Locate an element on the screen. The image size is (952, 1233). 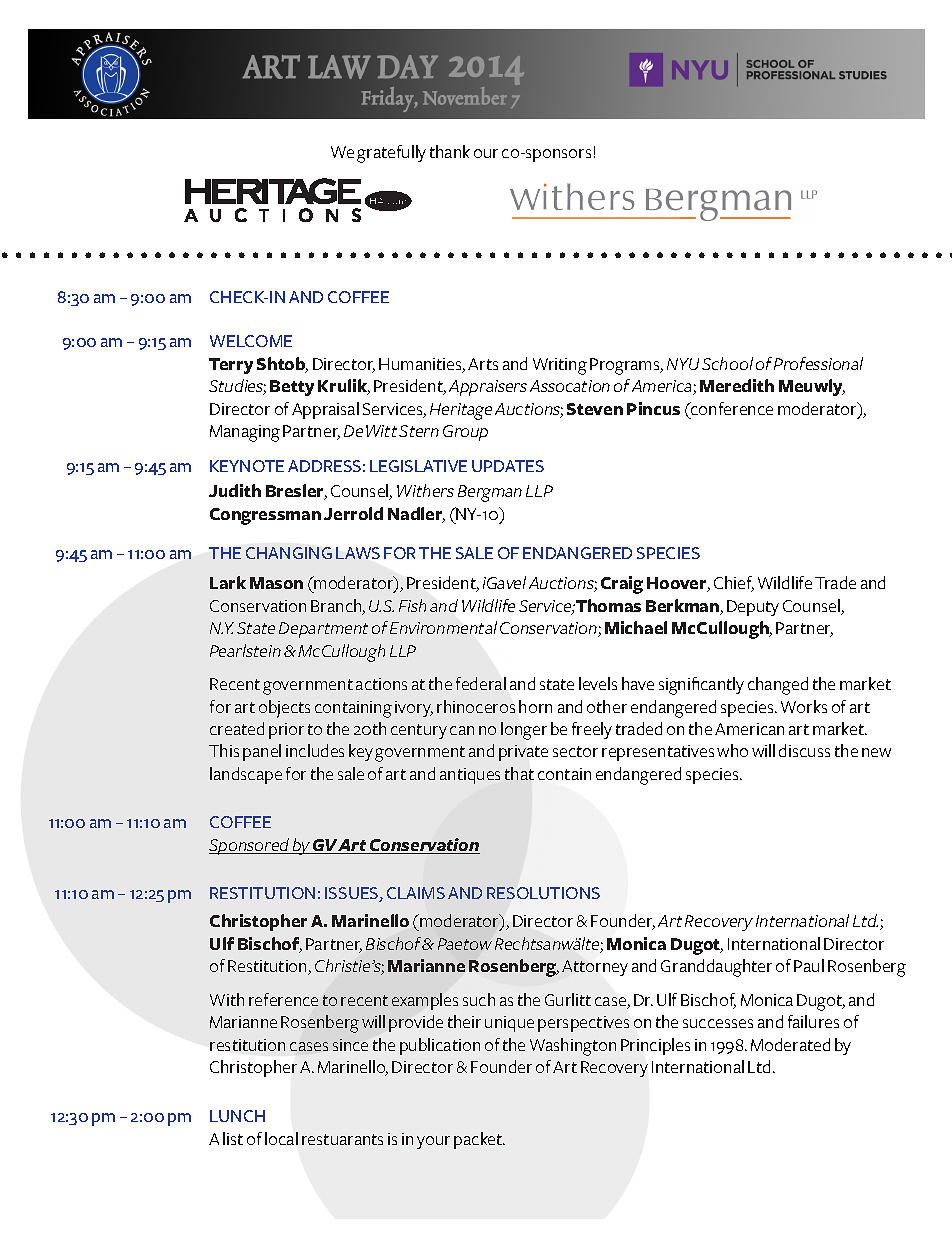
Moderated is located at coordinates (790, 1044).
